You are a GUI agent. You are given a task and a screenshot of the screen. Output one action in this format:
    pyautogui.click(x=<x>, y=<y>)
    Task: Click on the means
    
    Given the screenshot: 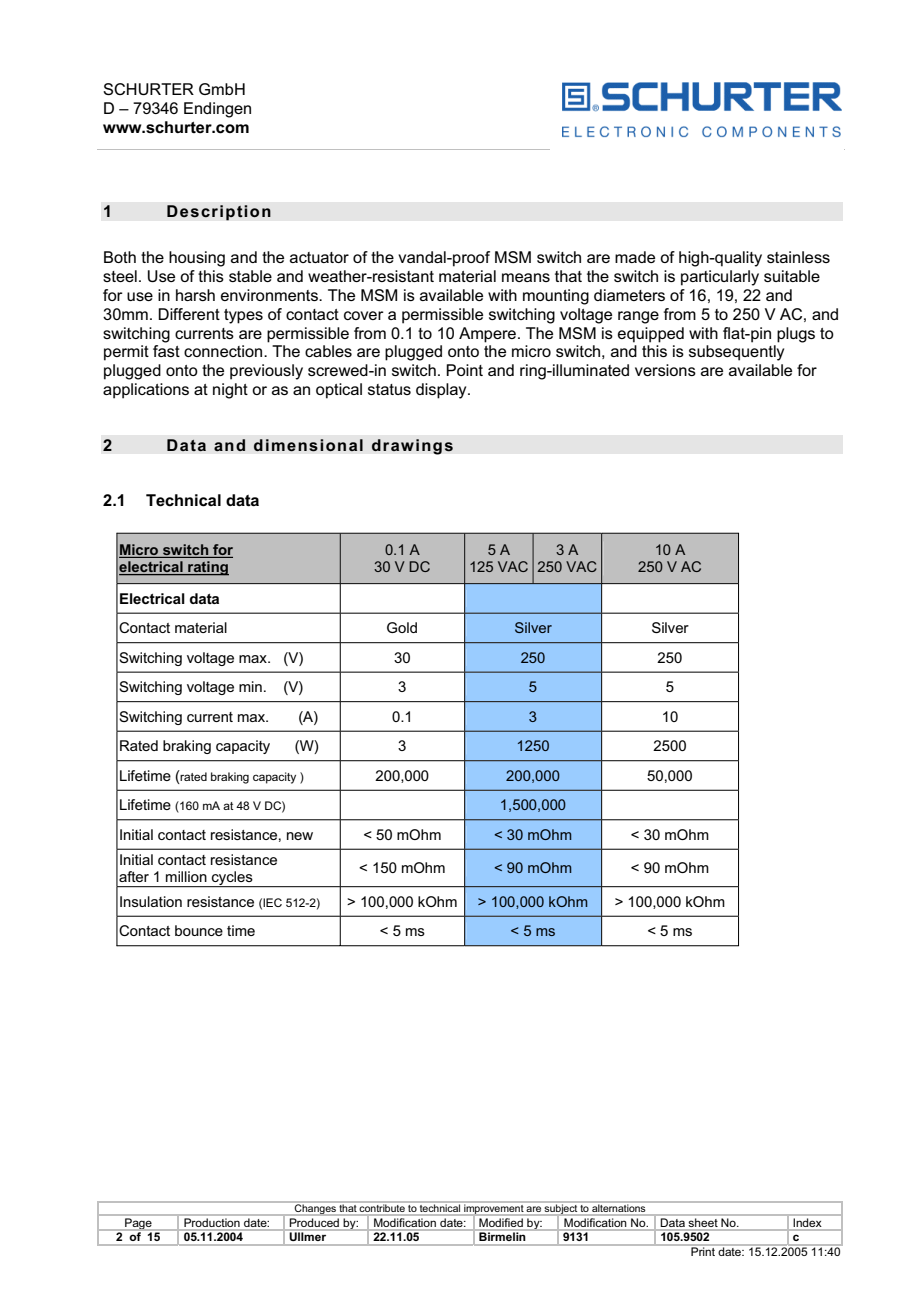 What is the action you would take?
    pyautogui.click(x=526, y=277)
